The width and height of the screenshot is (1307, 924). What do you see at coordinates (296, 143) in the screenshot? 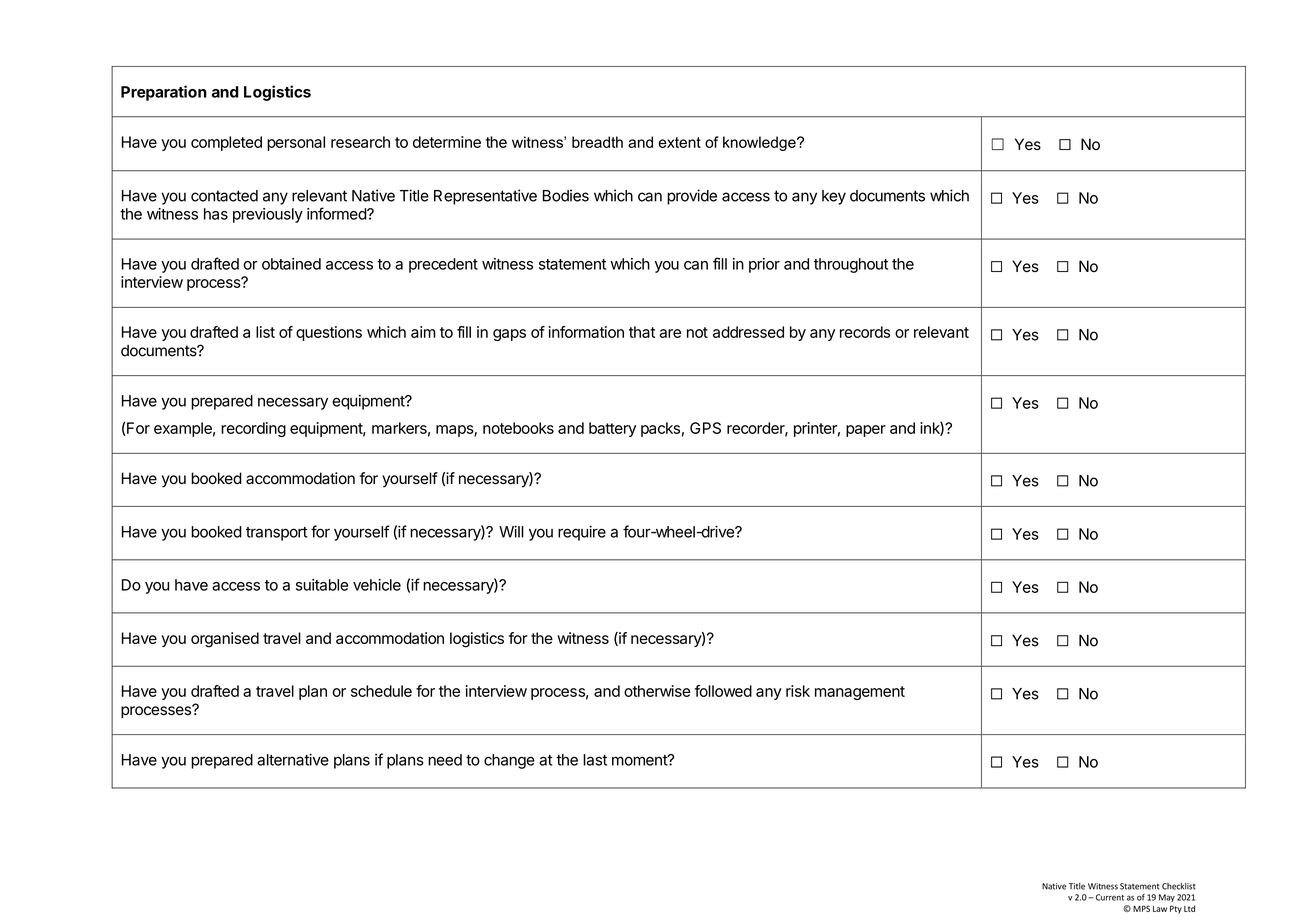
I see `personal` at bounding box center [296, 143].
